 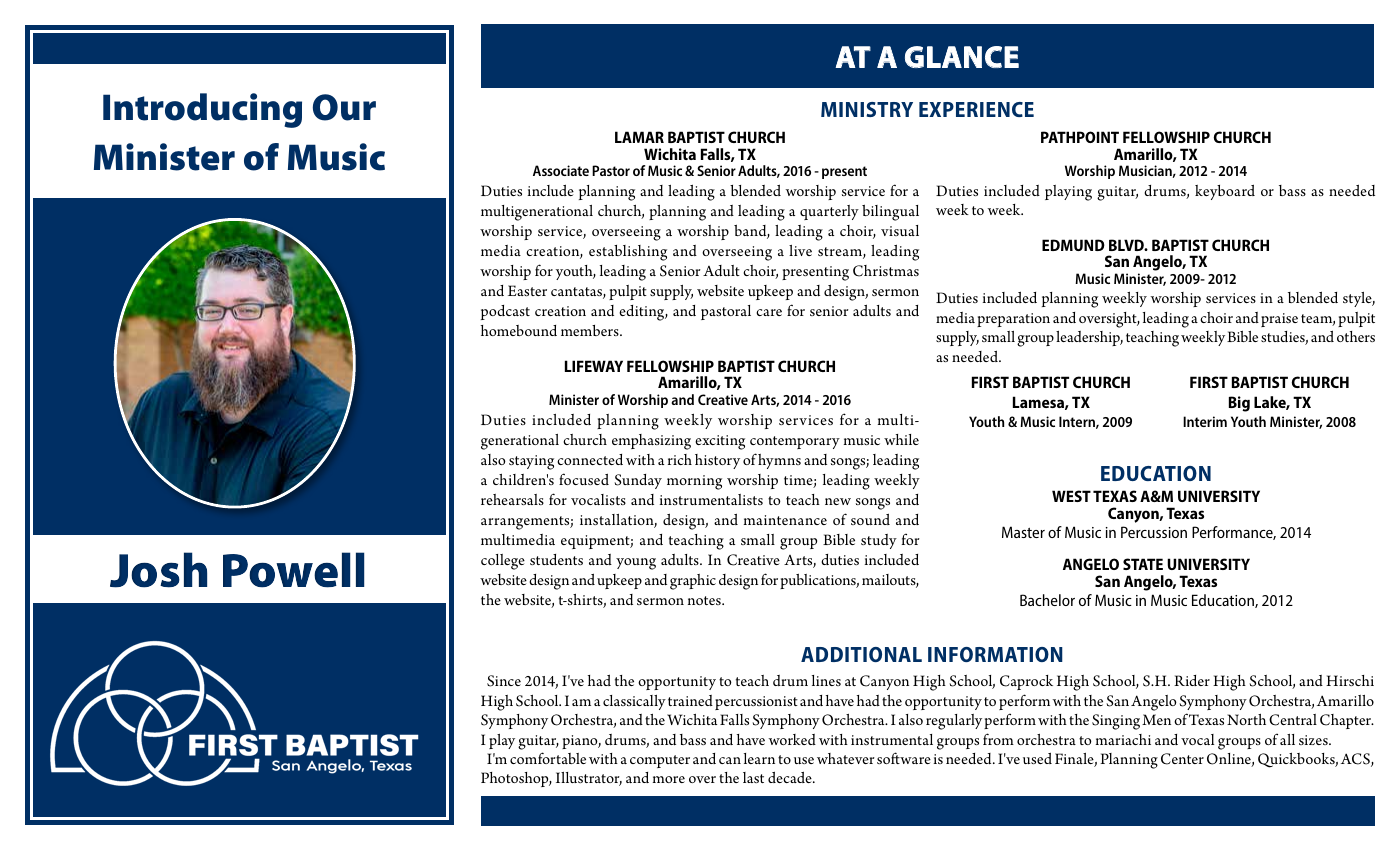 I want to click on staying, so click(x=531, y=462).
